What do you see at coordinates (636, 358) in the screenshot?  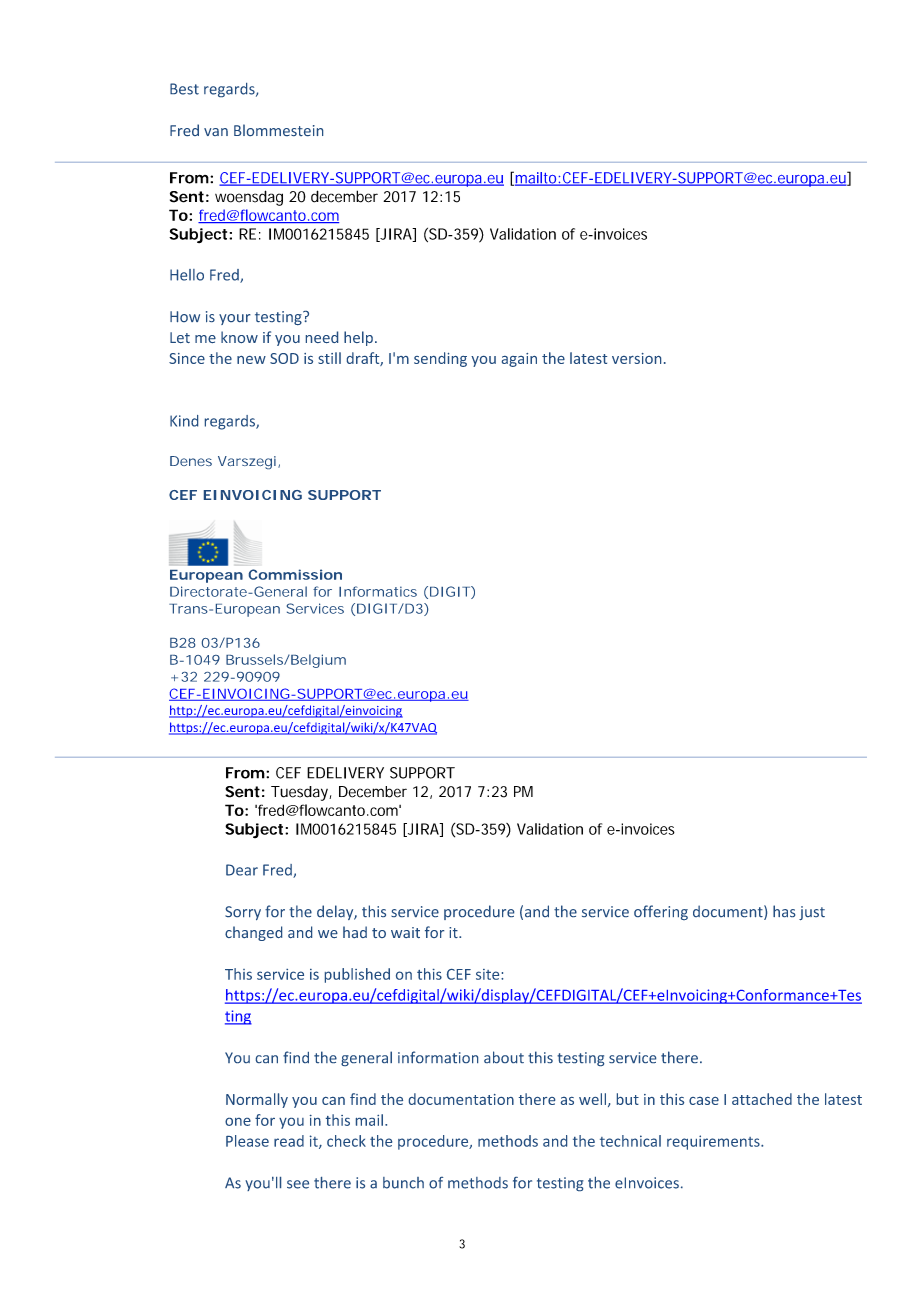 I see `version` at bounding box center [636, 358].
